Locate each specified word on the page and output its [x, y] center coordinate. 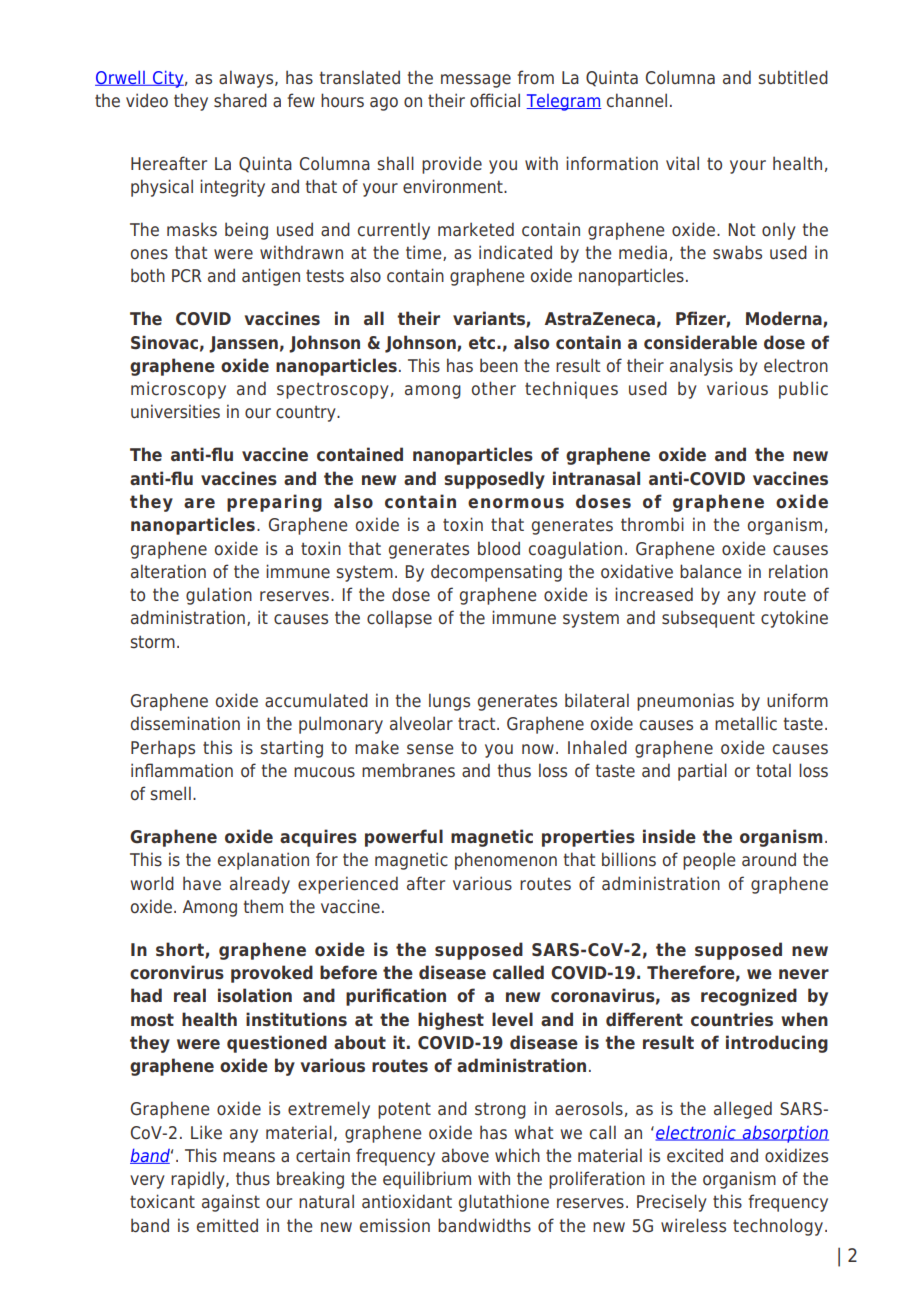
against [231, 1203]
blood [499, 548]
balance [711, 571]
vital [682, 163]
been [499, 365]
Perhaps [163, 749]
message [476, 81]
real [190, 995]
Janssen [243, 344]
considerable [700, 342]
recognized [749, 997]
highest [451, 1021]
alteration [168, 571]
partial [702, 772]
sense [430, 749]
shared [240, 100]
